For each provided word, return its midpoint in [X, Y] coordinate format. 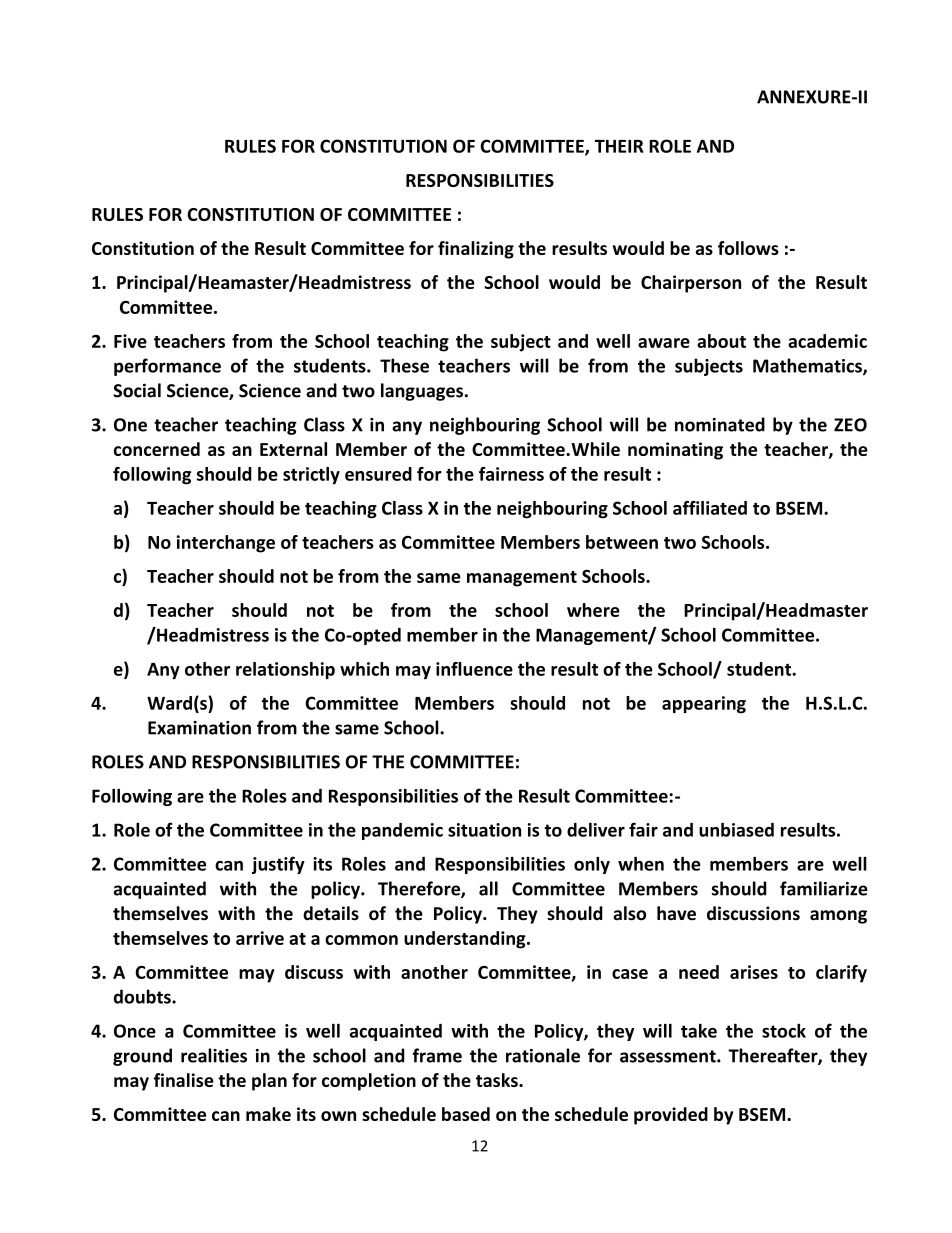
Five [130, 341]
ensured [378, 474]
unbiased [736, 829]
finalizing [476, 250]
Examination [199, 728]
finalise [184, 1080]
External [293, 449]
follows [748, 248]
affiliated [710, 508]
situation [484, 830]
